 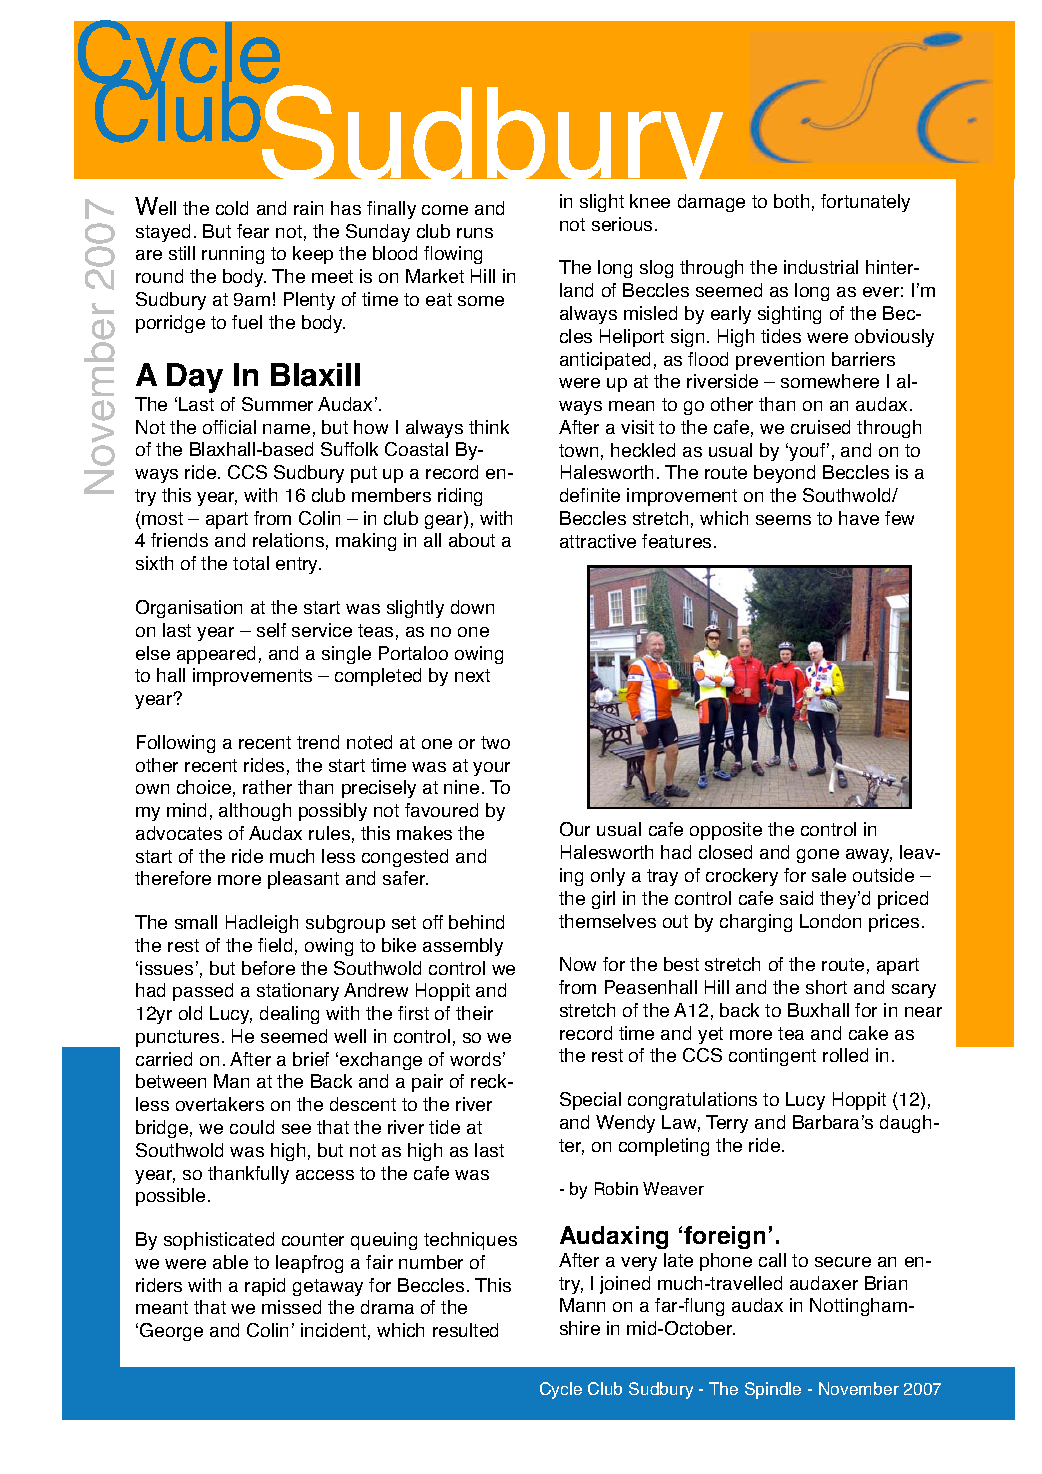 What do you see at coordinates (578, 964) in the image?
I see `Now` at bounding box center [578, 964].
